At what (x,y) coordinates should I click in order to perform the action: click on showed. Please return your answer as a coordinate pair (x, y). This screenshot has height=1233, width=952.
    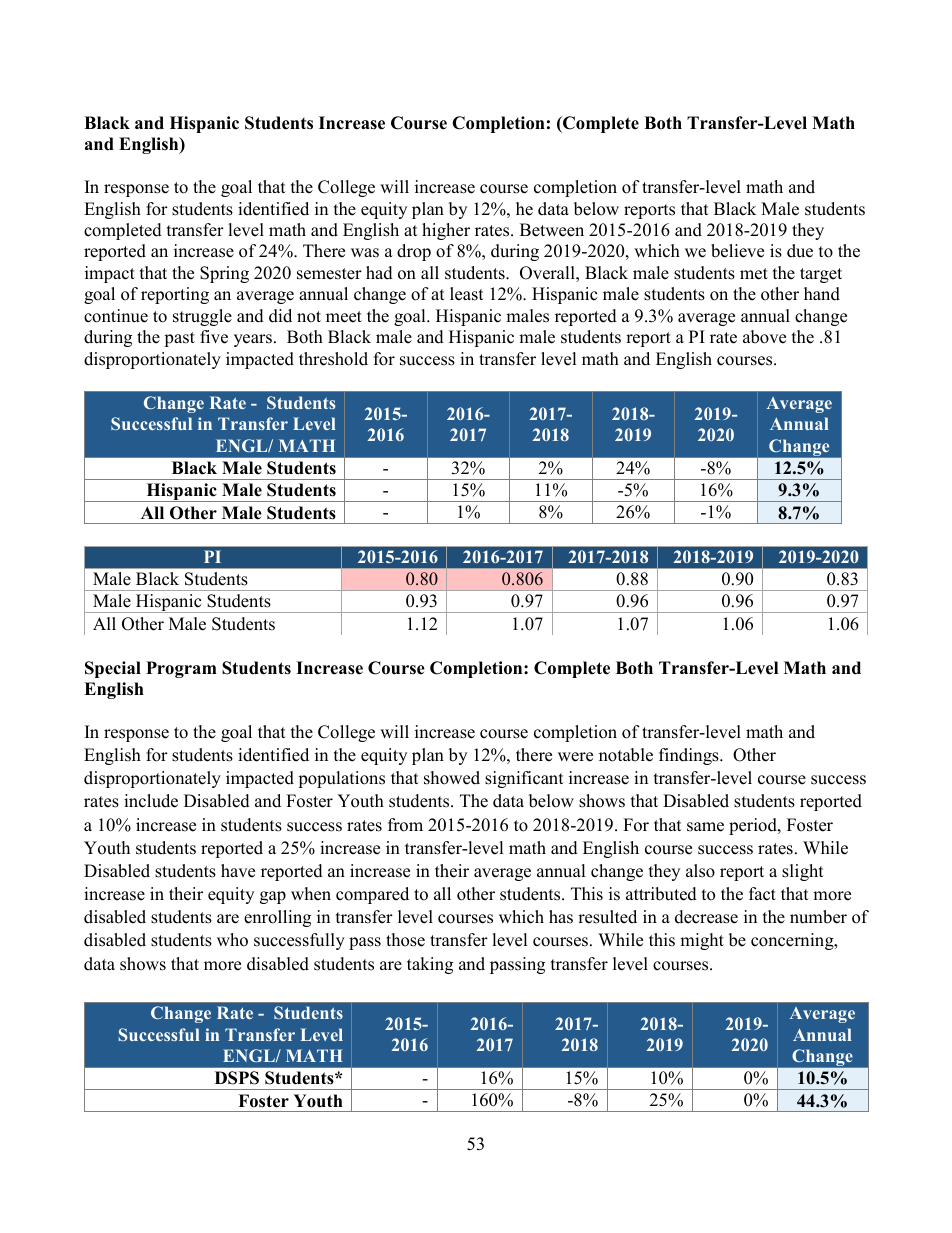
    Looking at the image, I should click on (452, 778).
